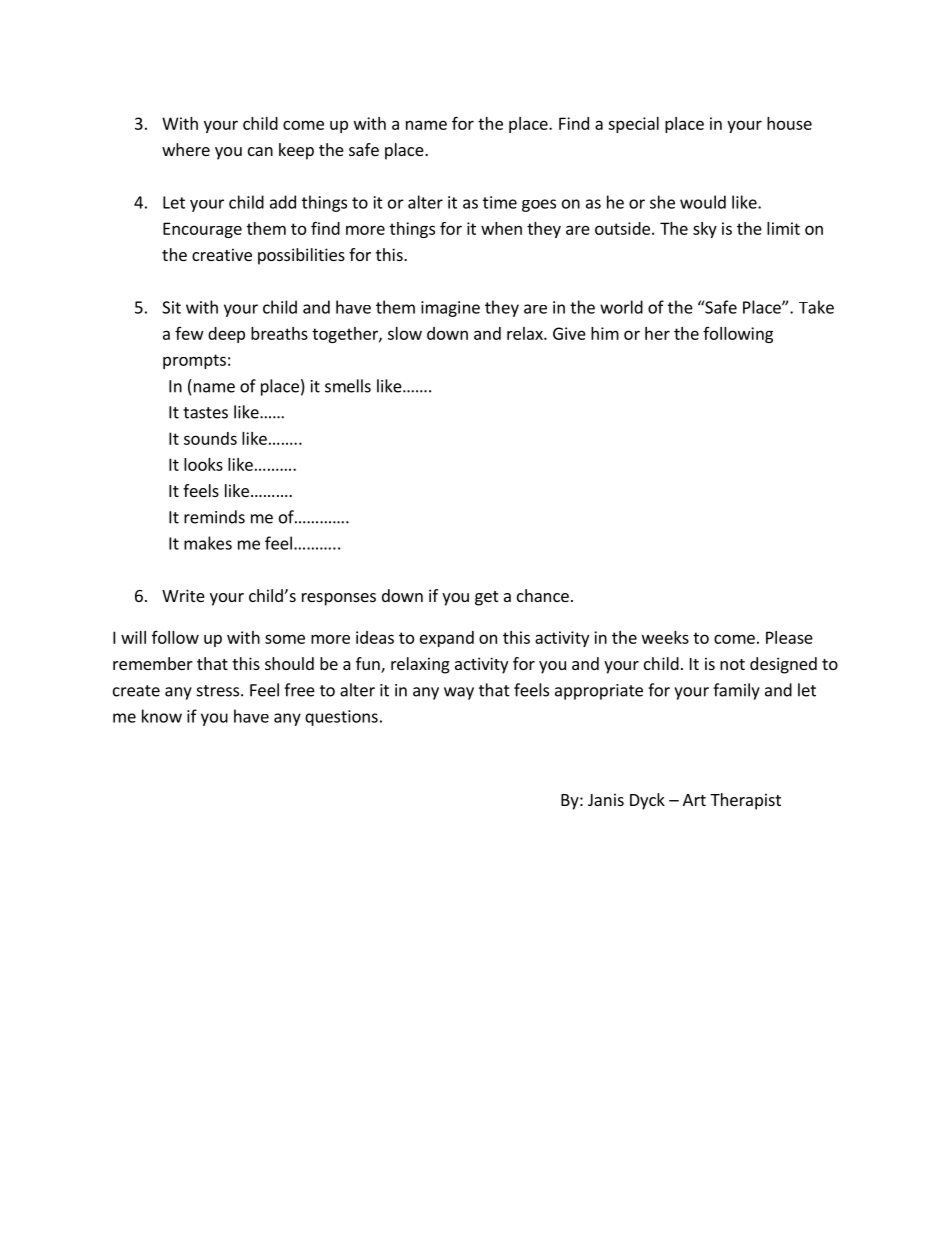 This page has width=952, height=1233. Describe the element at coordinates (162, 716) in the page. I see `know` at that location.
